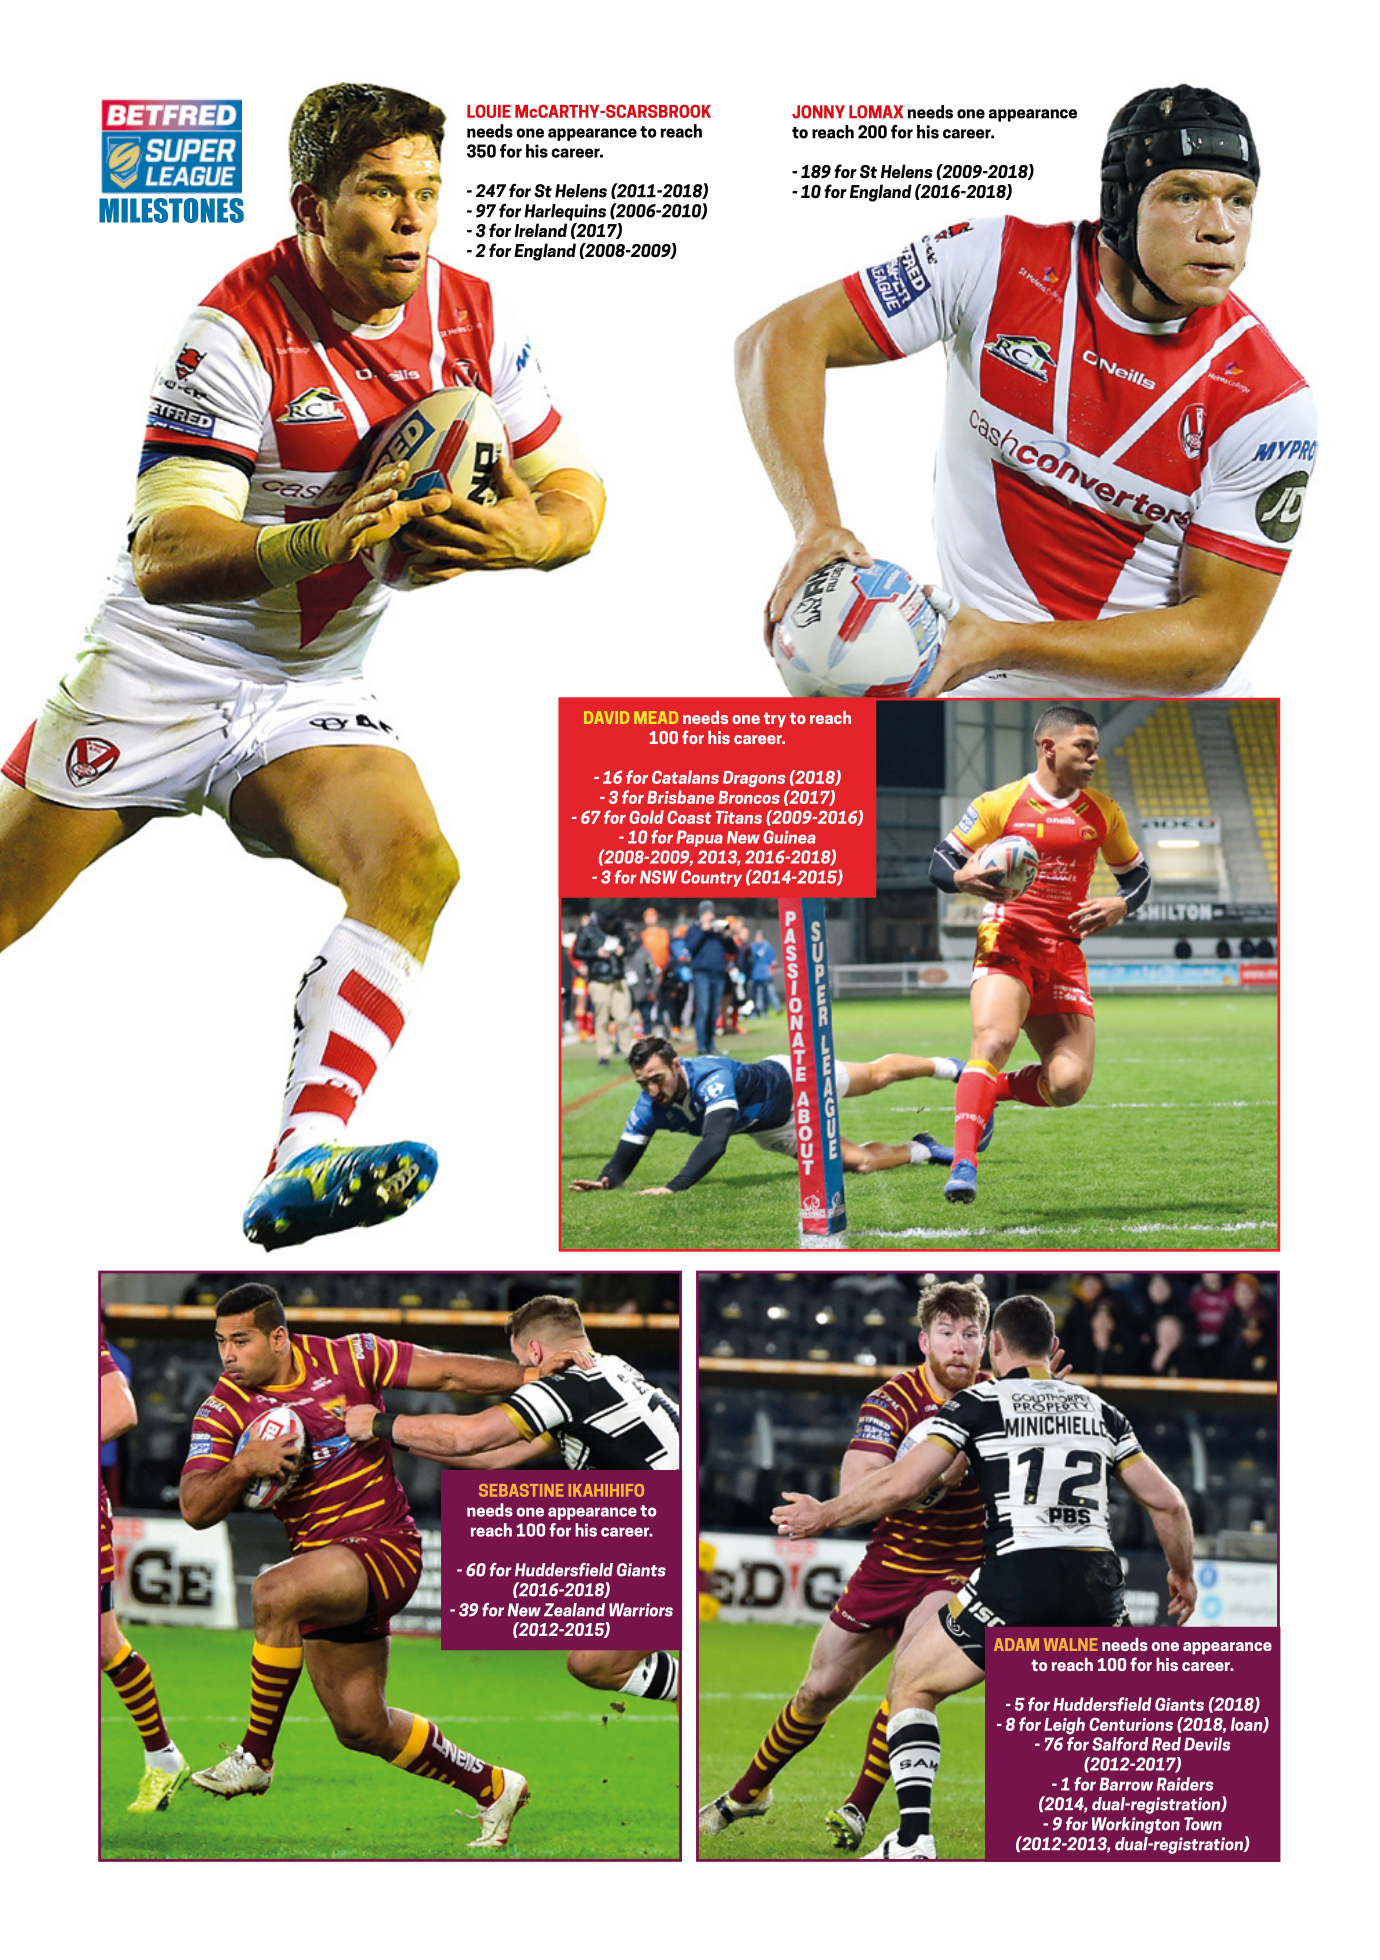 The width and height of the screenshot is (1380, 1960). Describe the element at coordinates (789, 837) in the screenshot. I see `Guinea` at that location.
